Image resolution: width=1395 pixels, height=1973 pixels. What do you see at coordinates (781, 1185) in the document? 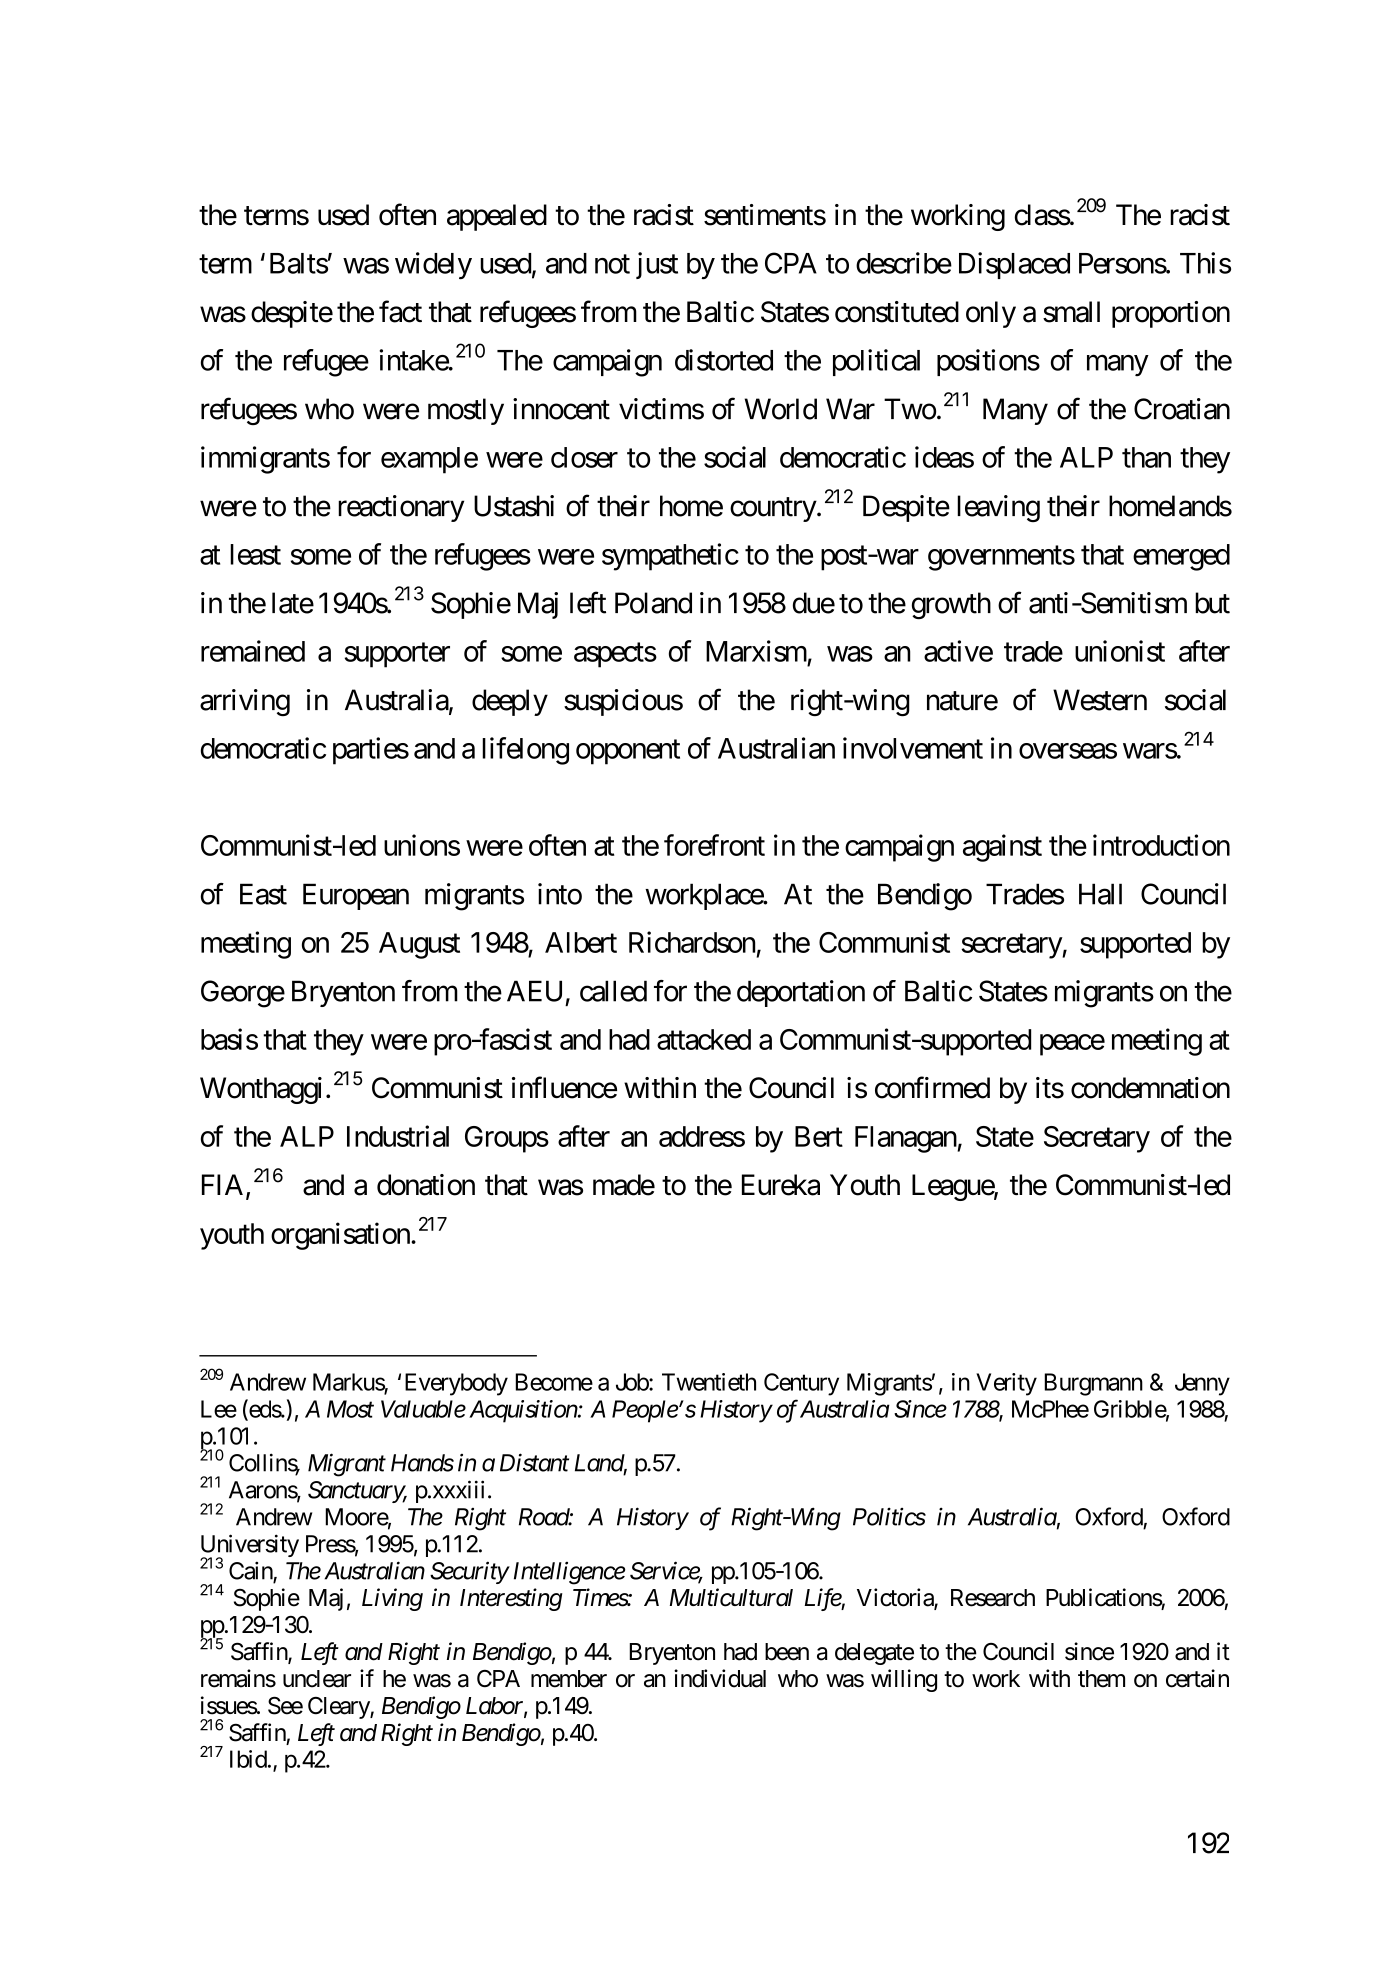
I see `Eureka` at bounding box center [781, 1185].
